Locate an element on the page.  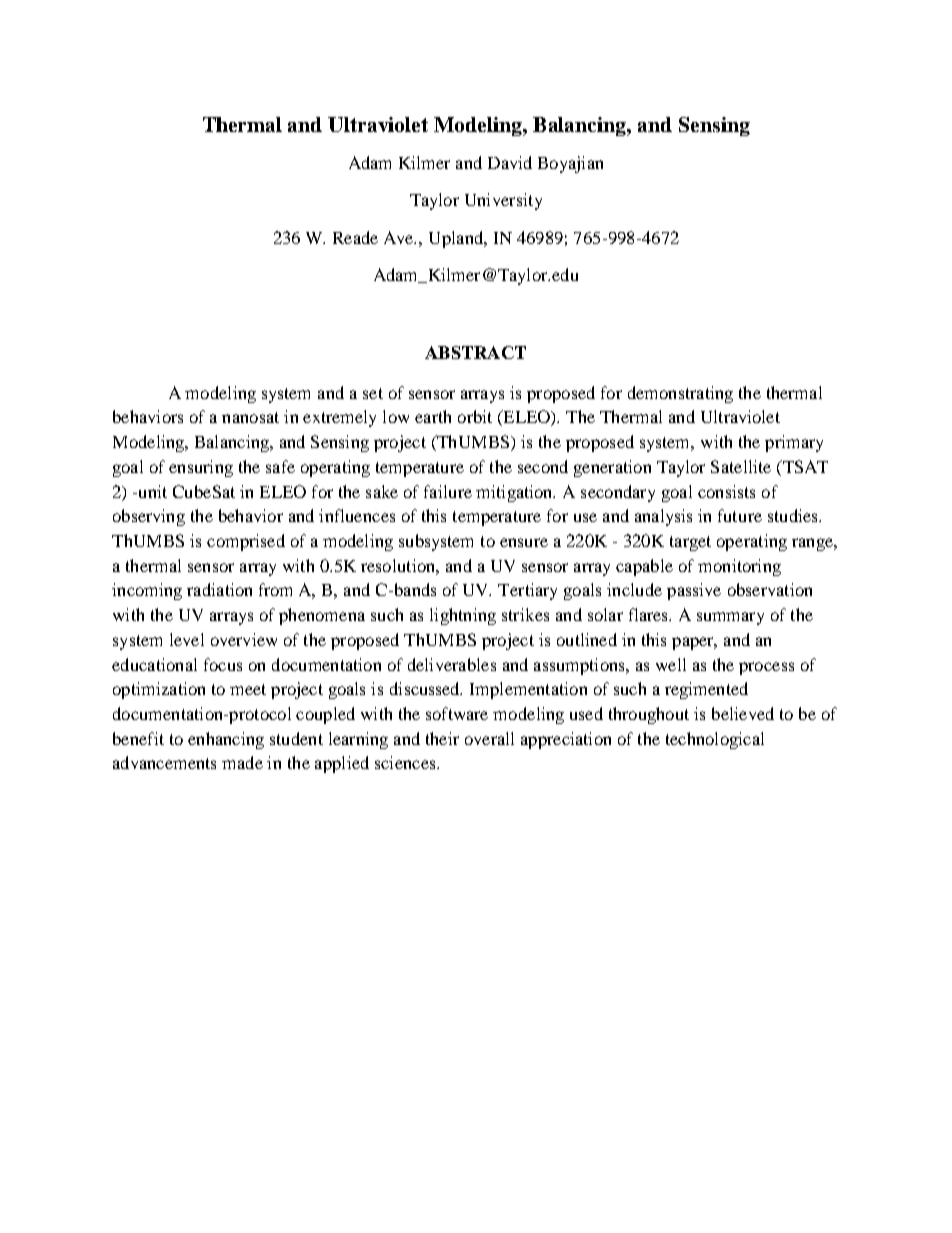
David is located at coordinates (510, 162).
